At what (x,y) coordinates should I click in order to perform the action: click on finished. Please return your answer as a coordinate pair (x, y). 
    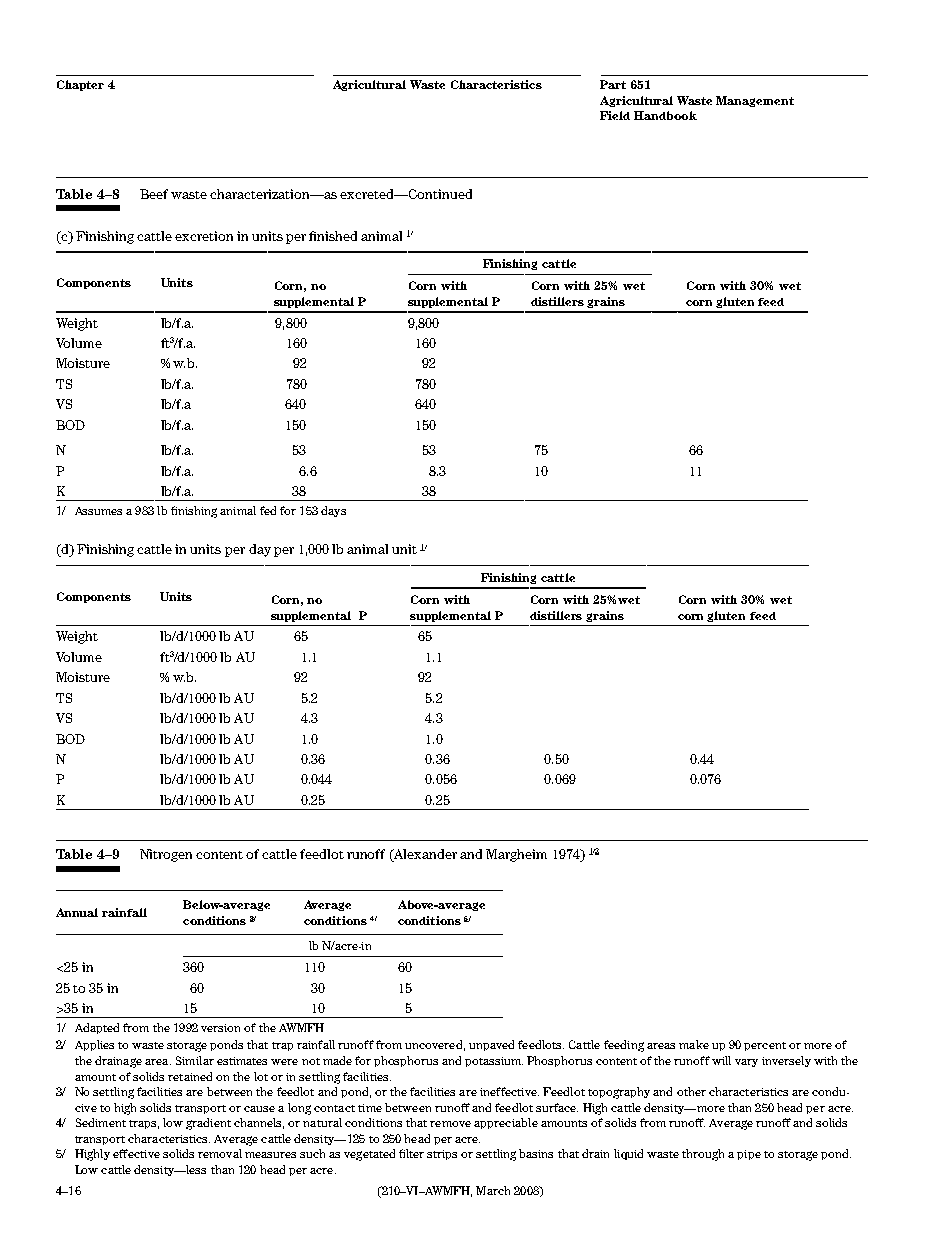
    Looking at the image, I should click on (333, 236).
